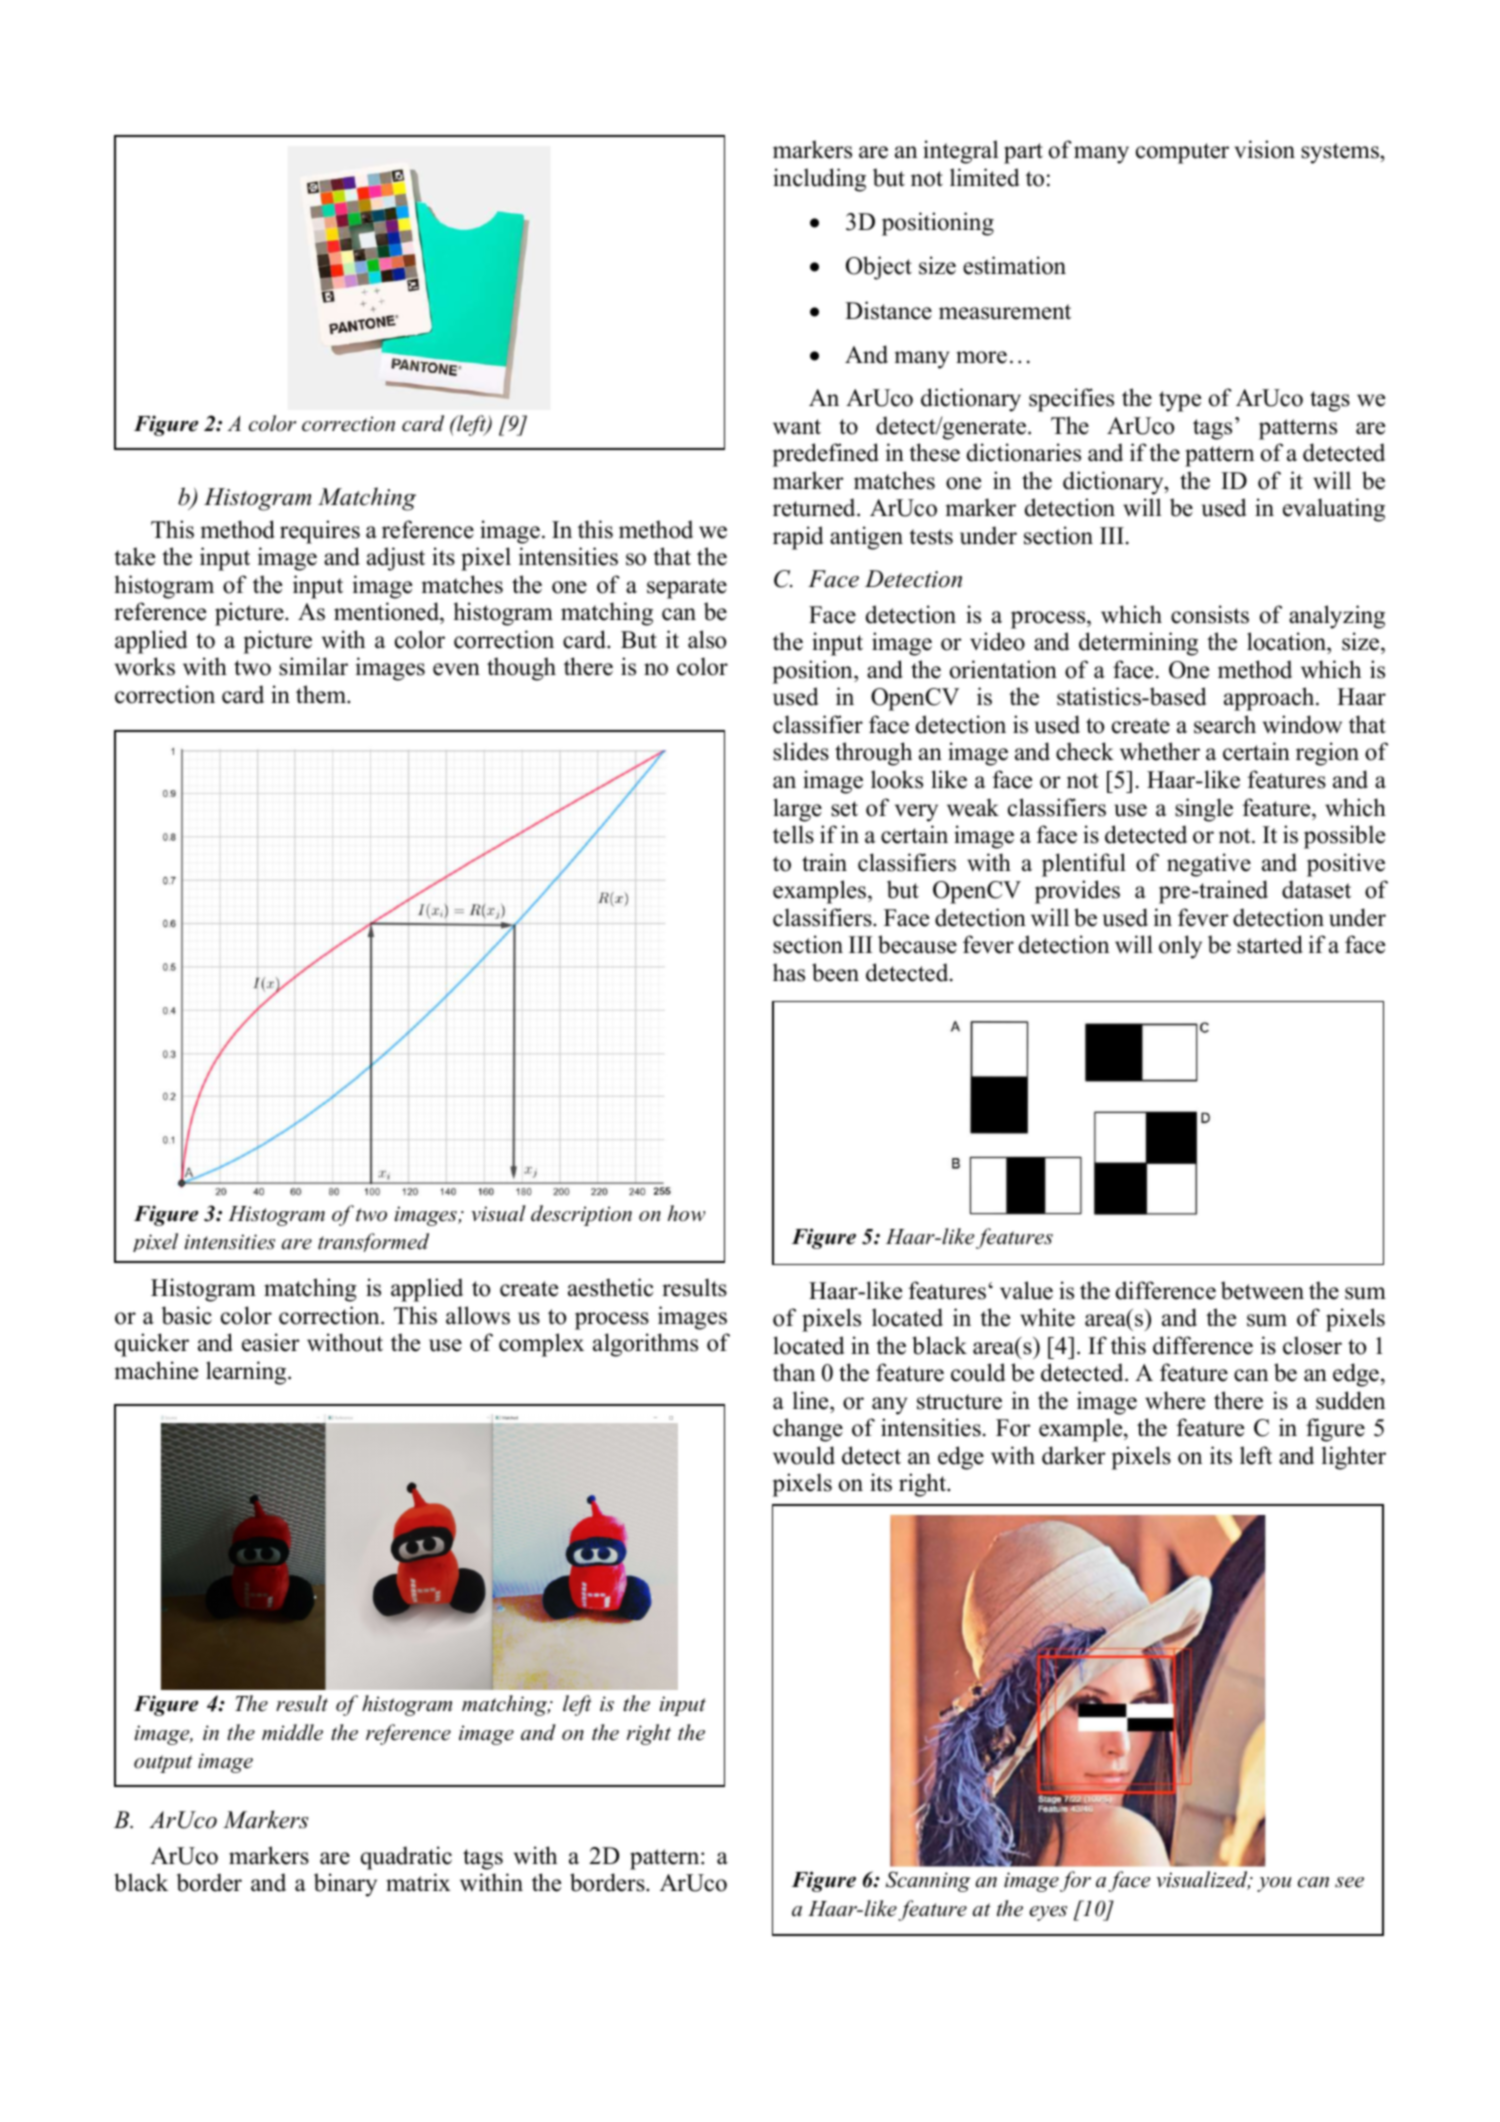 The image size is (1500, 2122). I want to click on computer, so click(1182, 153).
